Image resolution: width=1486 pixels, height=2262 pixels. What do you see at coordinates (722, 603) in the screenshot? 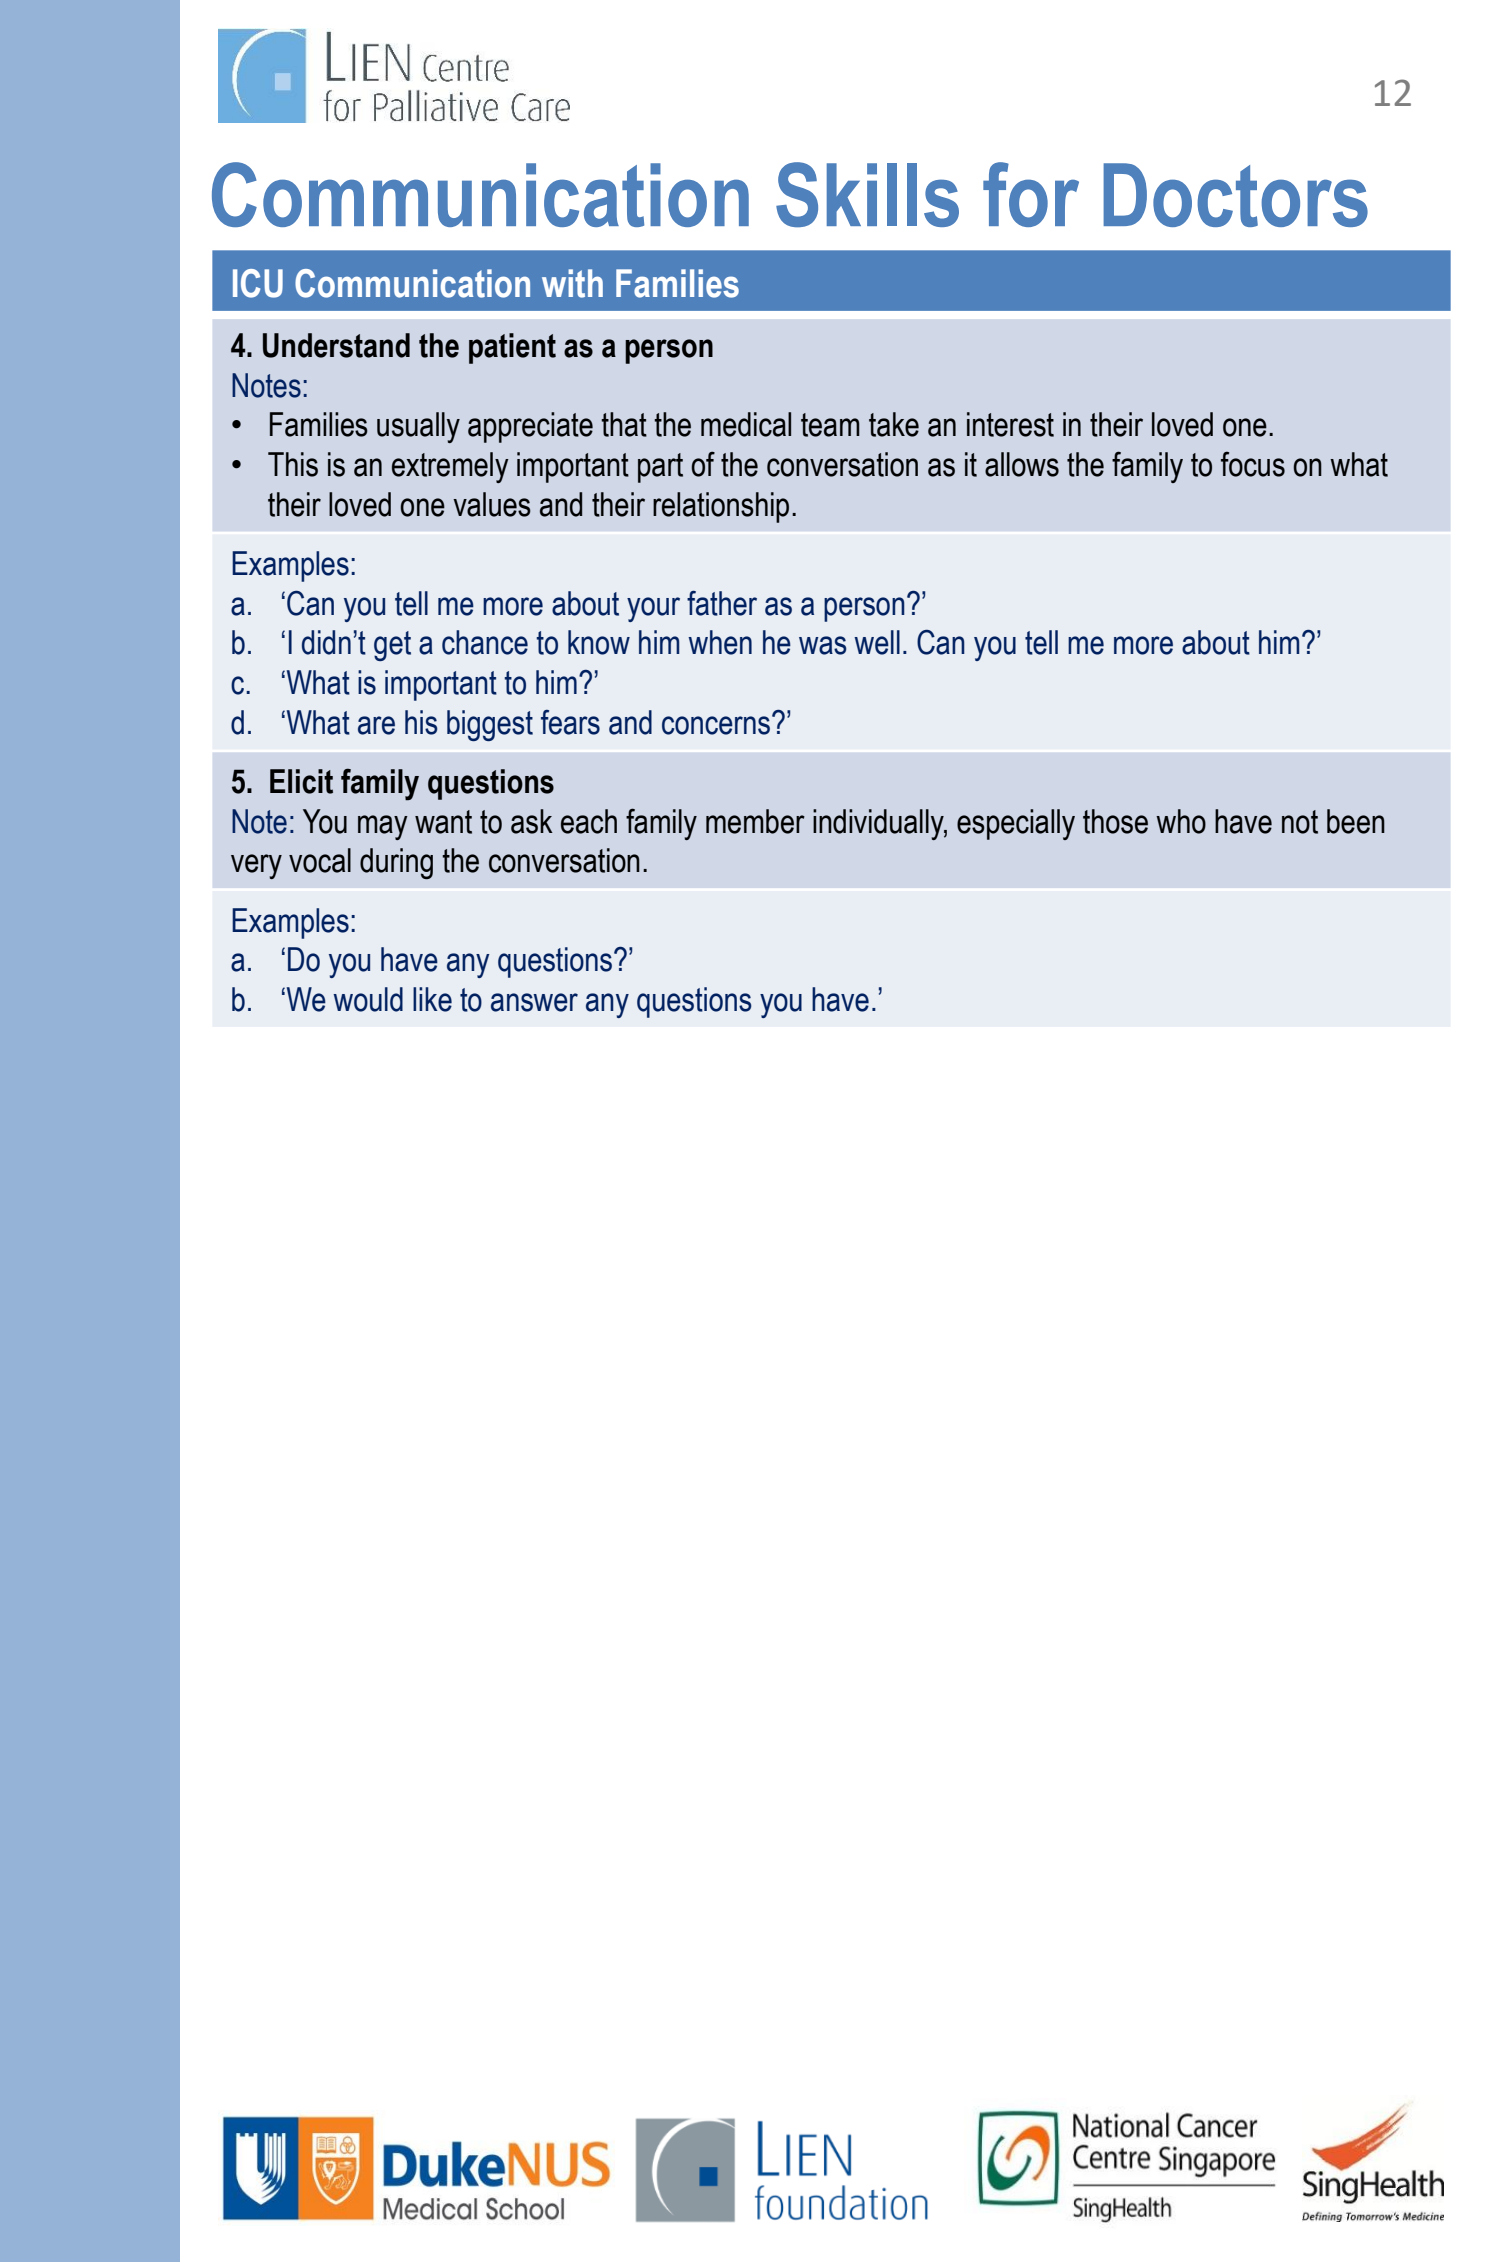
I see `father` at bounding box center [722, 603].
